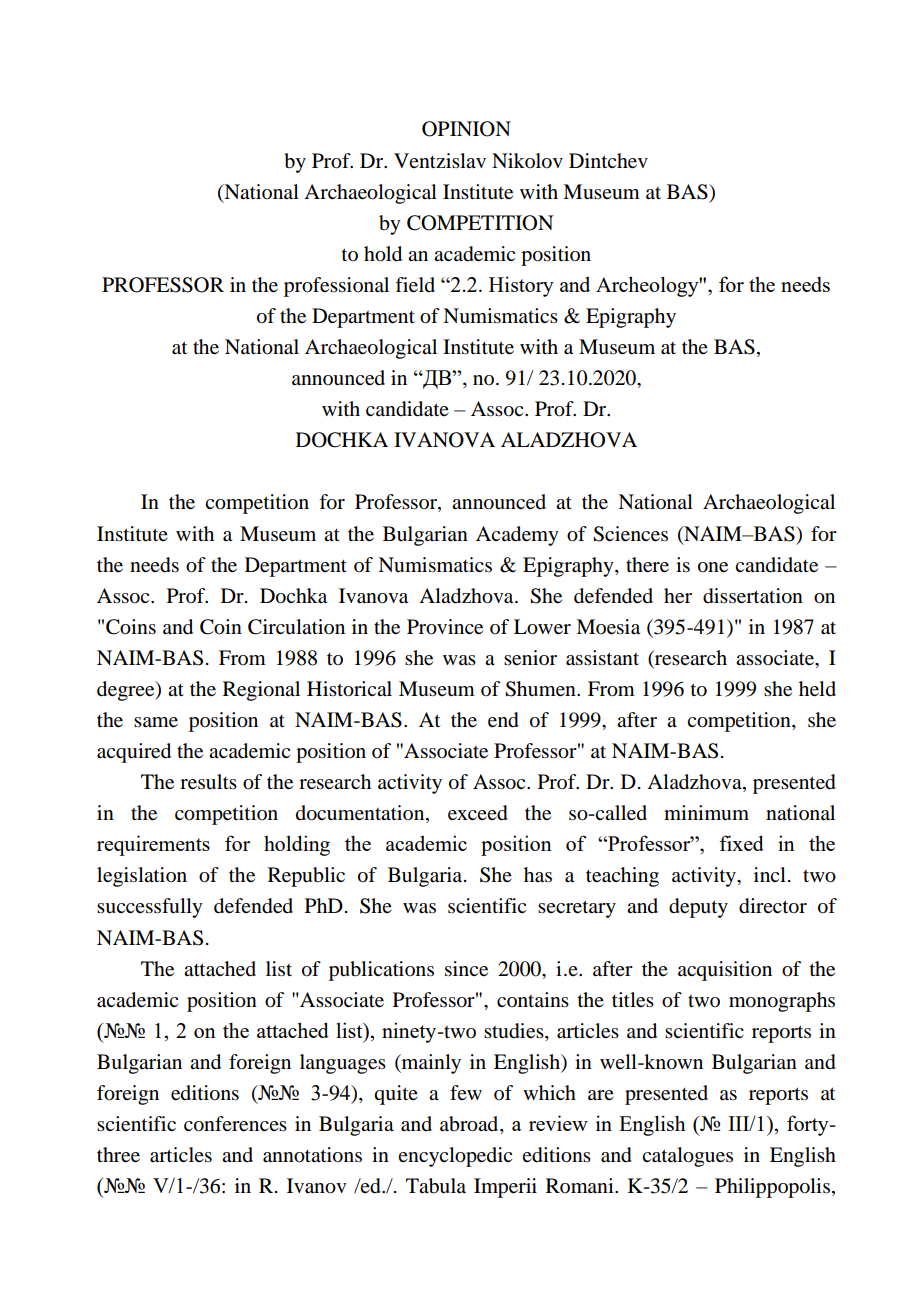 The height and width of the screenshot is (1308, 924). Describe the element at coordinates (235, 1124) in the screenshot. I see `conferences` at that location.
